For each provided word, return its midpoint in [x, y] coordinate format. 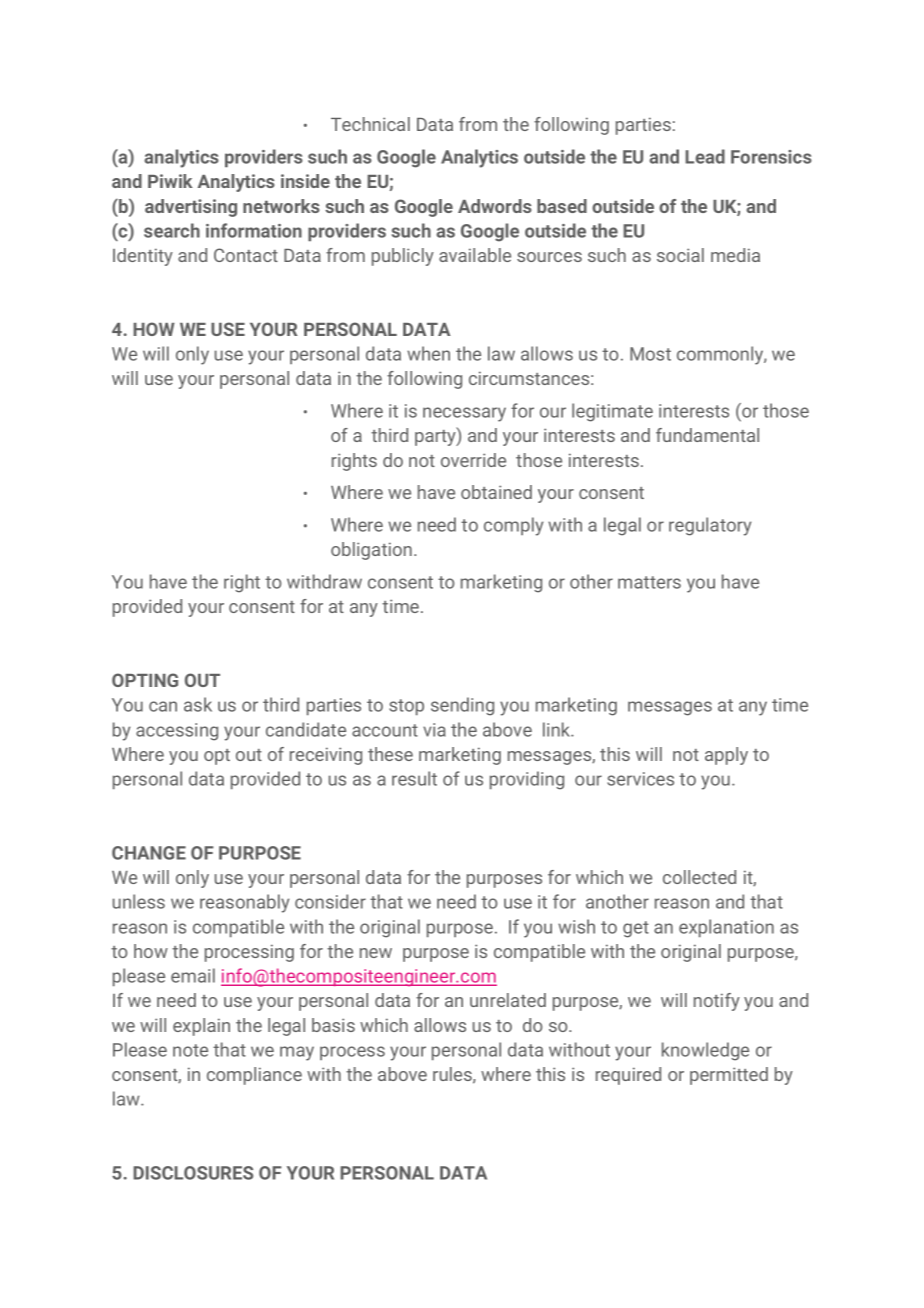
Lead [705, 156]
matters [649, 582]
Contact [246, 255]
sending [462, 706]
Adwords [495, 206]
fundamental [707, 435]
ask [198, 704]
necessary [464, 414]
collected [699, 877]
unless [139, 901]
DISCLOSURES [193, 1173]
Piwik [170, 181]
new [376, 953]
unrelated [508, 1000]
